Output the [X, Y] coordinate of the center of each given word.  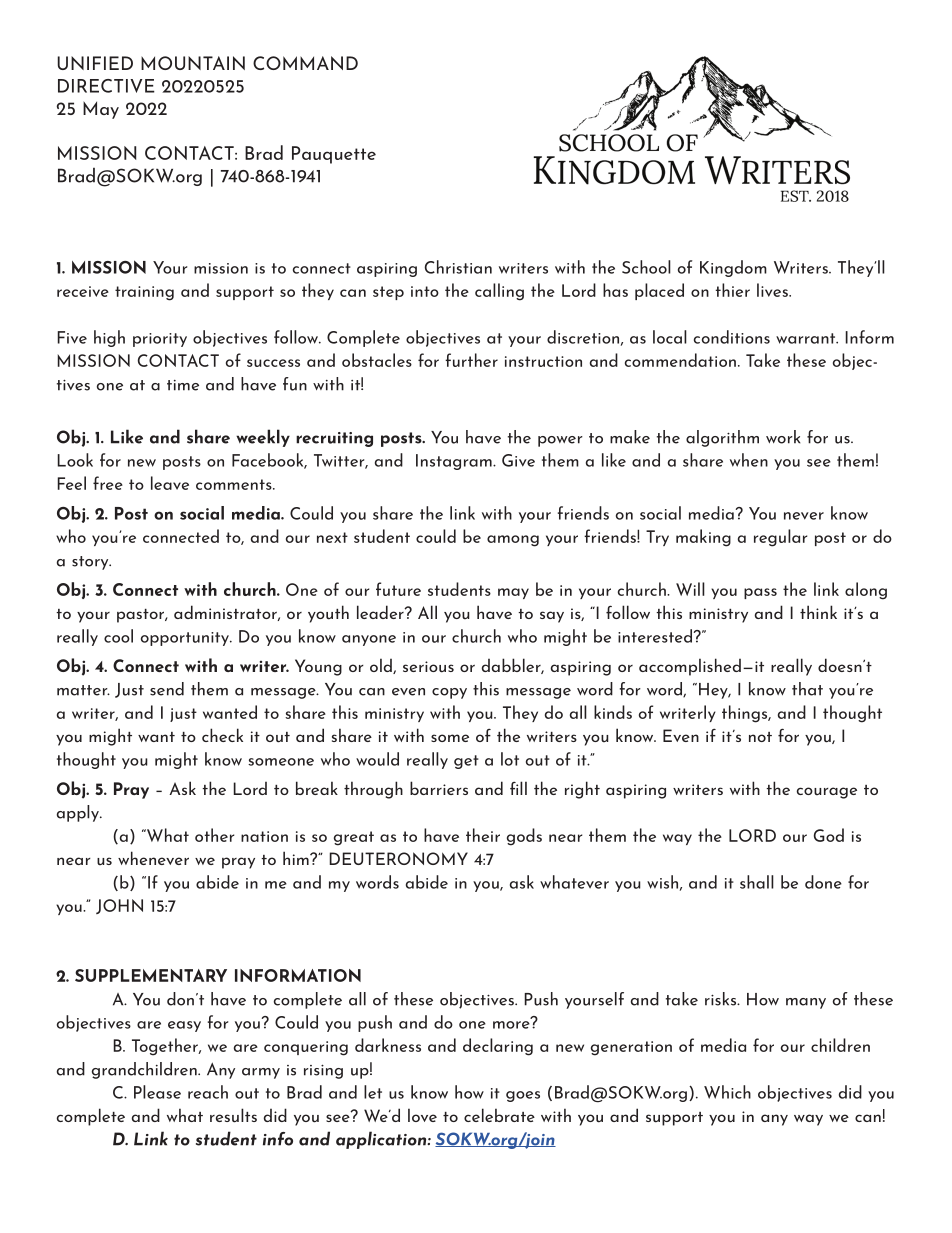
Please [157, 1092]
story [91, 563]
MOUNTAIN [193, 63]
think [818, 612]
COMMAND [305, 63]
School [646, 267]
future [398, 589]
